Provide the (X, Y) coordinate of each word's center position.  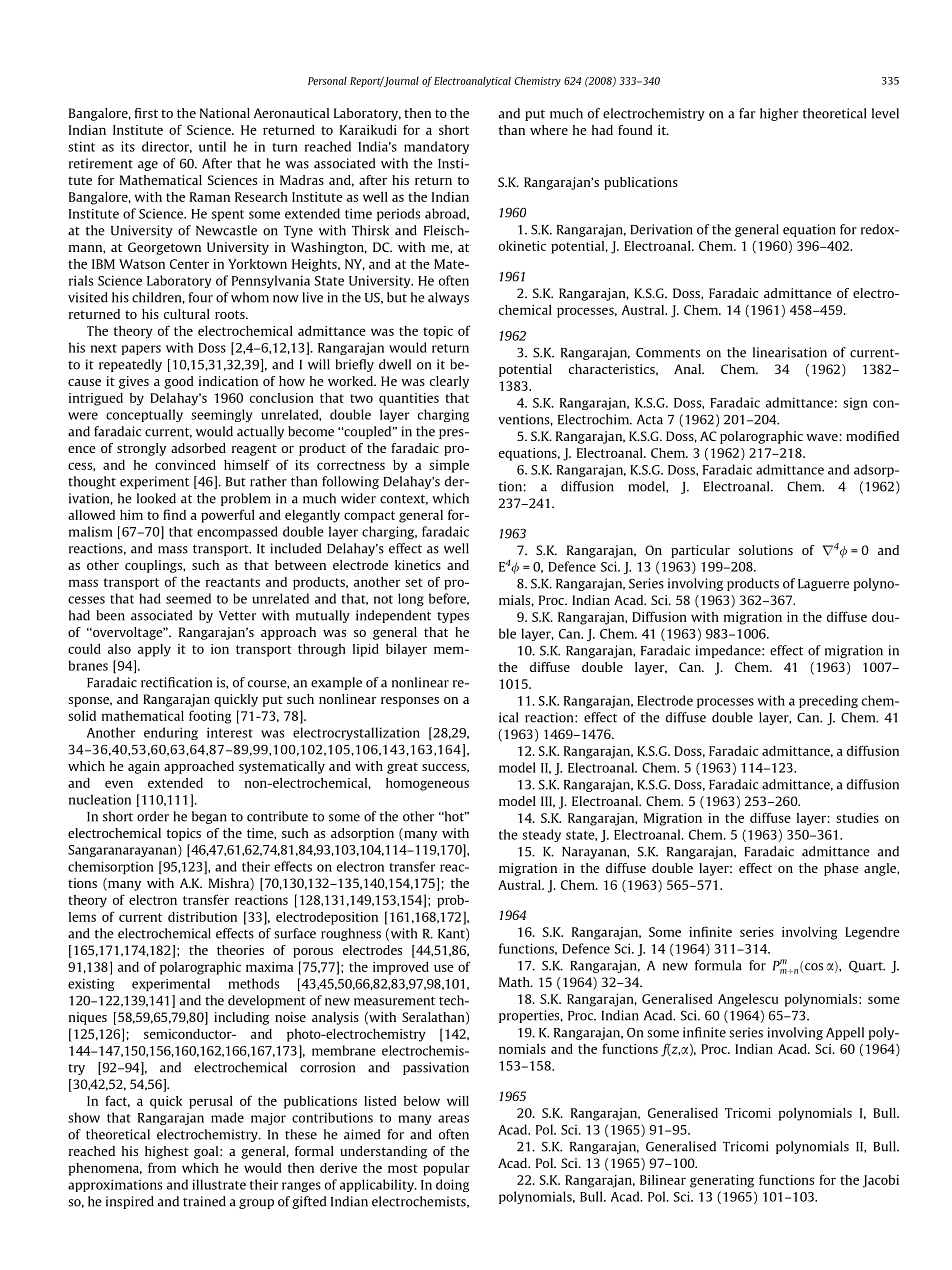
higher (779, 114)
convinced (185, 465)
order (153, 816)
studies (857, 818)
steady (541, 835)
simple (449, 466)
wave (823, 437)
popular (446, 1169)
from (162, 1167)
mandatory (436, 147)
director (167, 147)
